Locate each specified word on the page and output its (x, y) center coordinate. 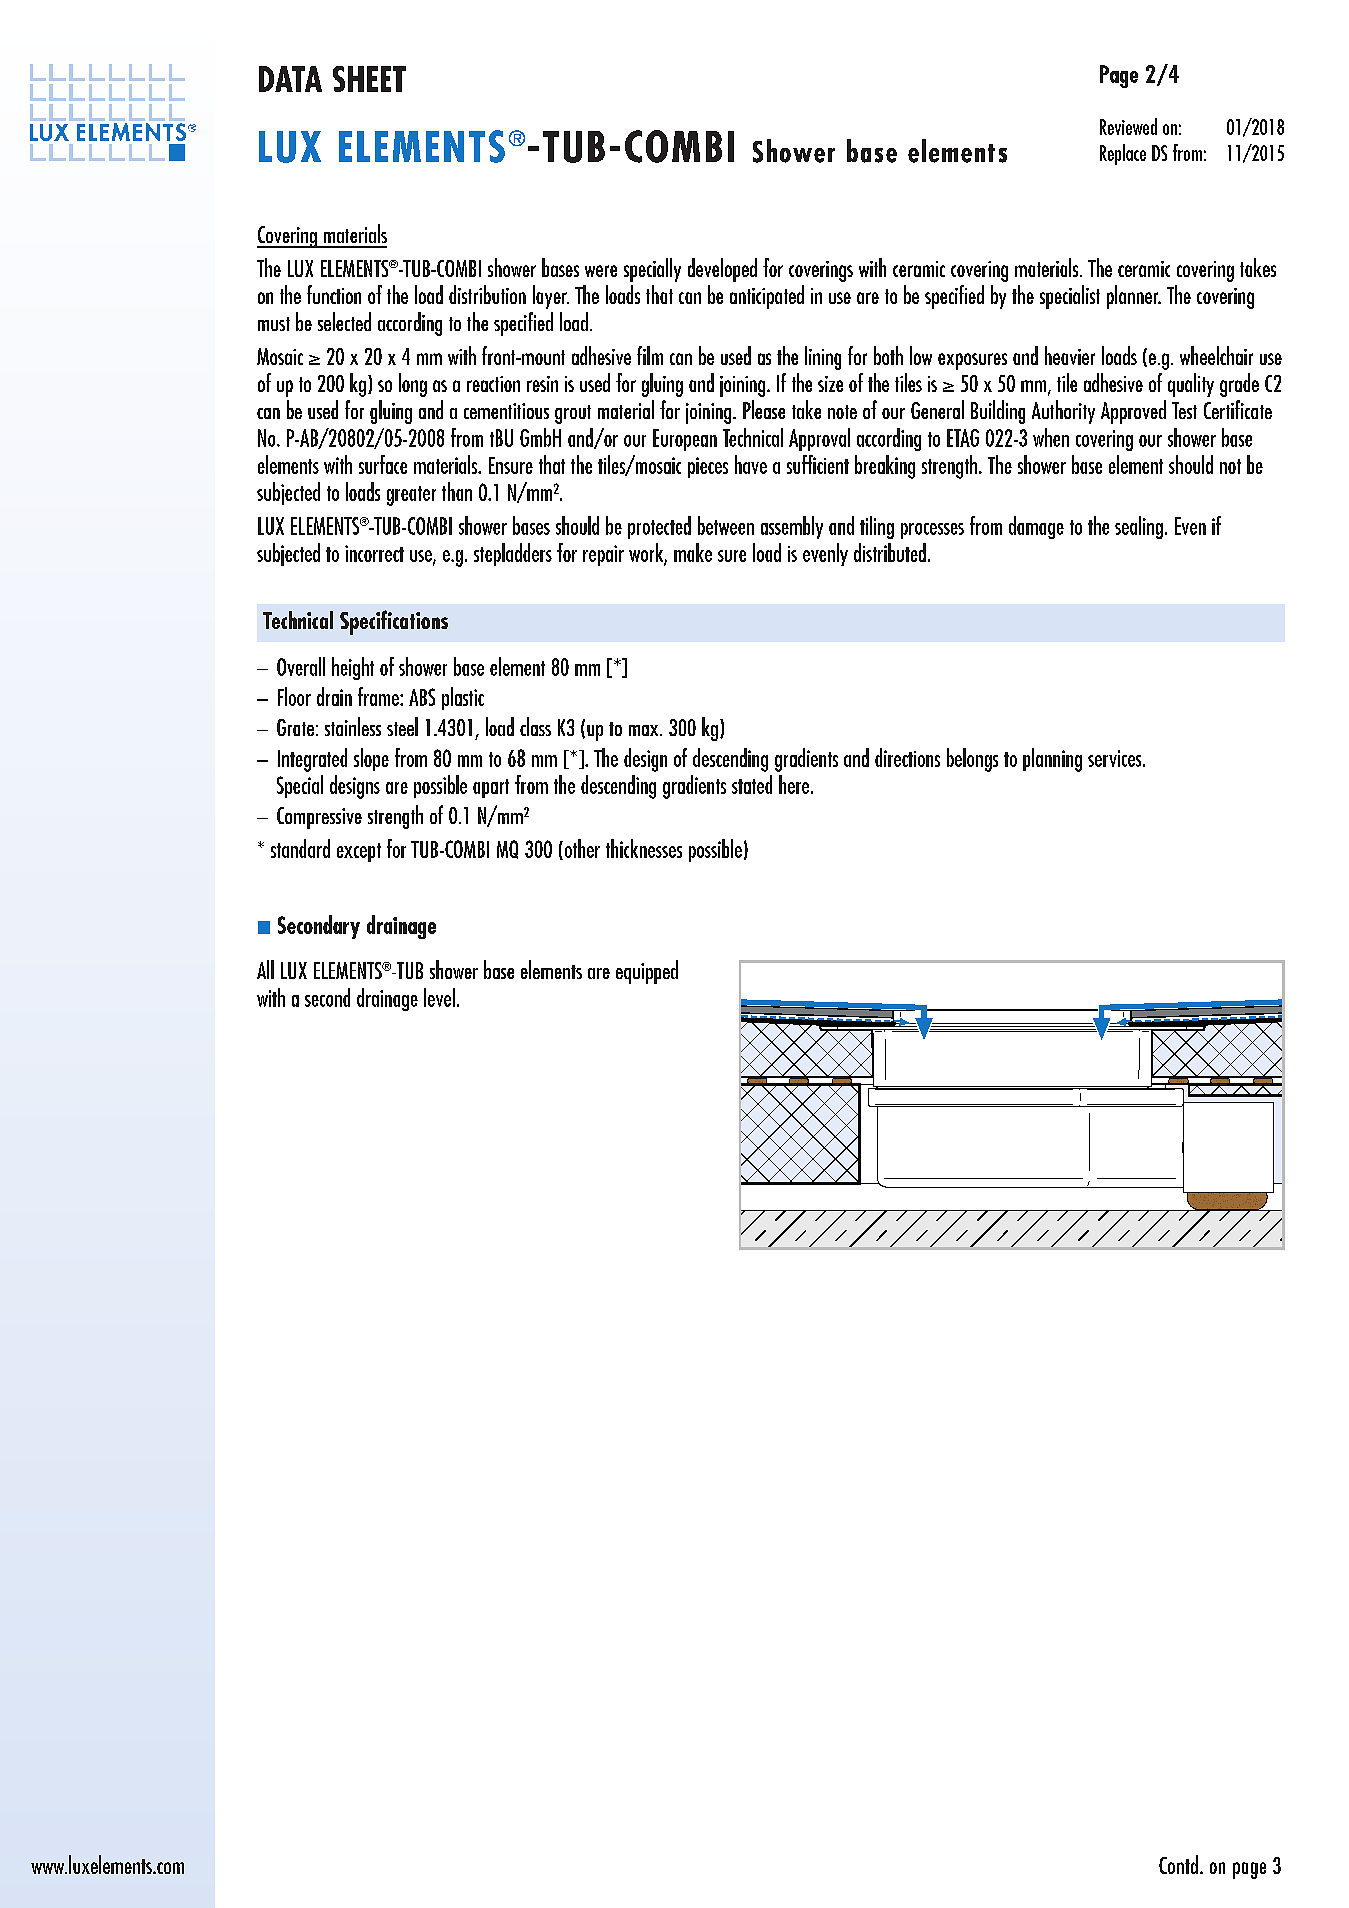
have (751, 464)
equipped (647, 972)
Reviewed (1128, 126)
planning (1052, 760)
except (359, 852)
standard (300, 848)
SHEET (369, 79)
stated (752, 784)
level (439, 997)
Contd (1178, 1864)
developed (722, 270)
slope (371, 759)
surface (383, 464)
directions (907, 757)
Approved (1133, 412)
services (1116, 758)
